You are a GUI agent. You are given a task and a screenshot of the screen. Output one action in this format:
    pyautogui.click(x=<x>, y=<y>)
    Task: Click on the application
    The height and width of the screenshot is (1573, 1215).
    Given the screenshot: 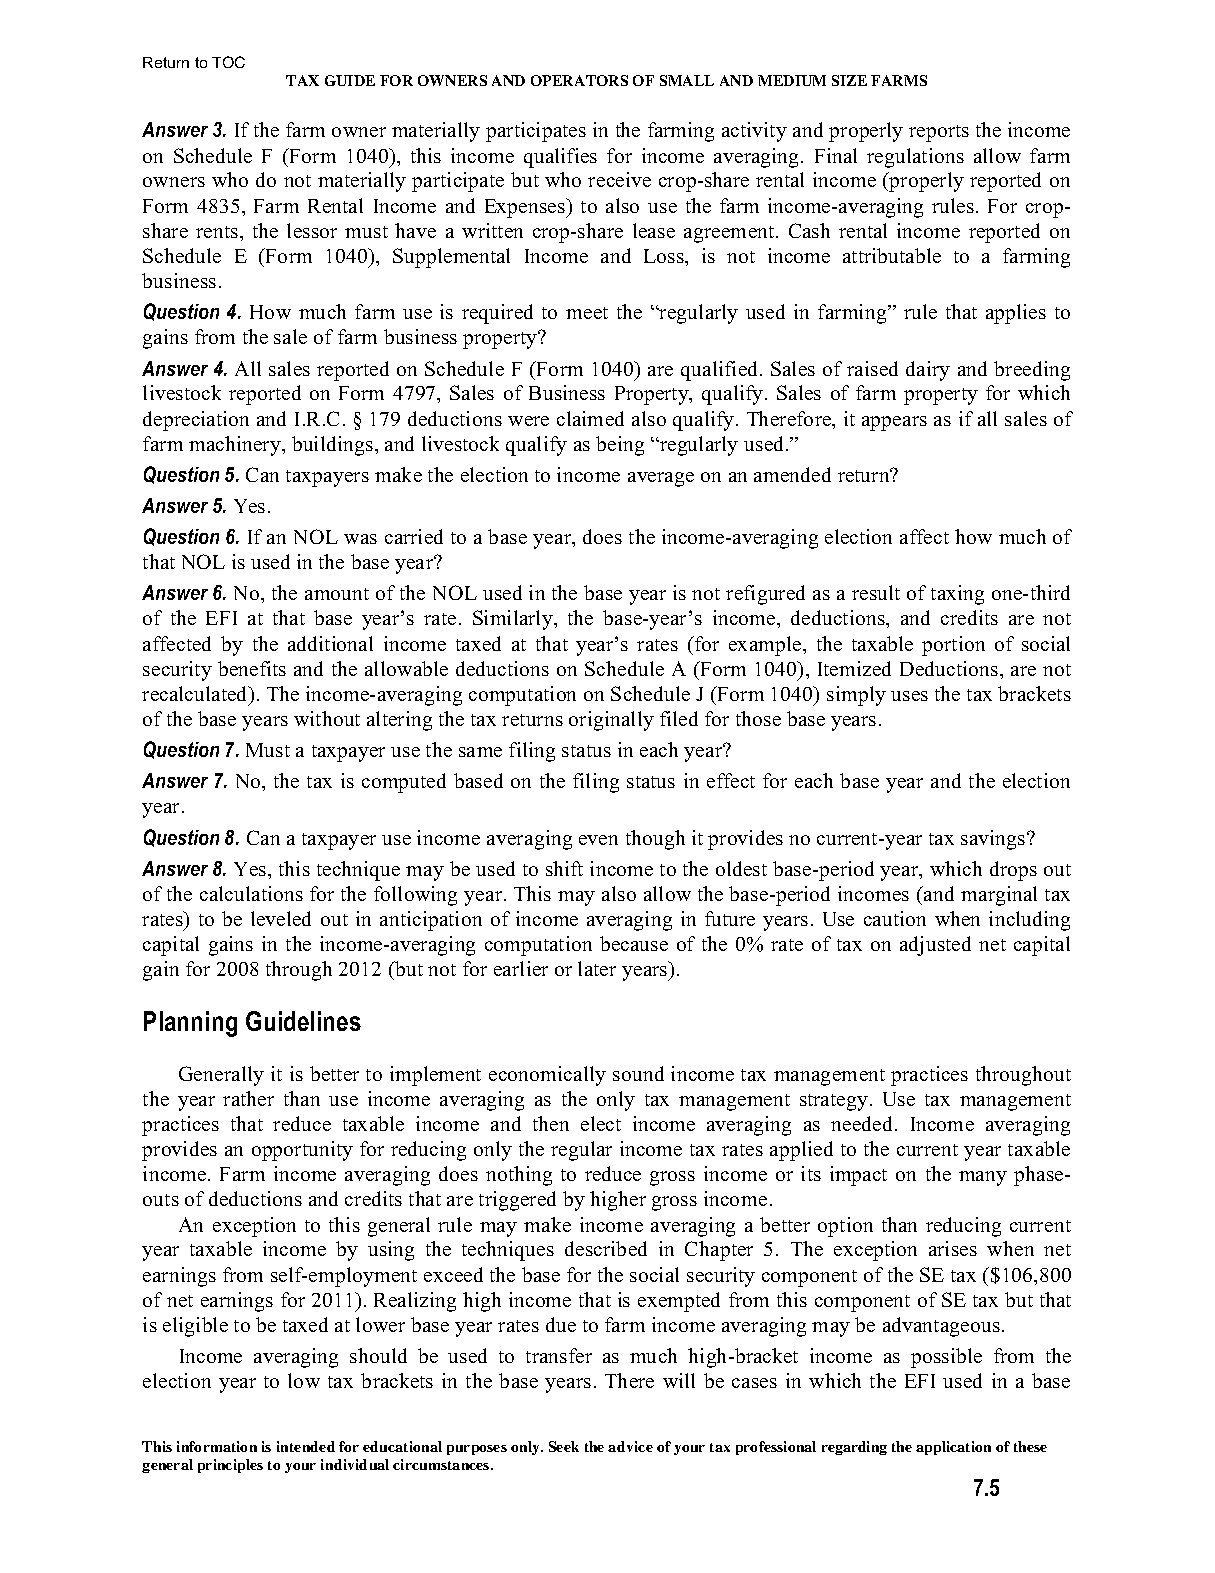 What is the action you would take?
    pyautogui.click(x=953, y=1448)
